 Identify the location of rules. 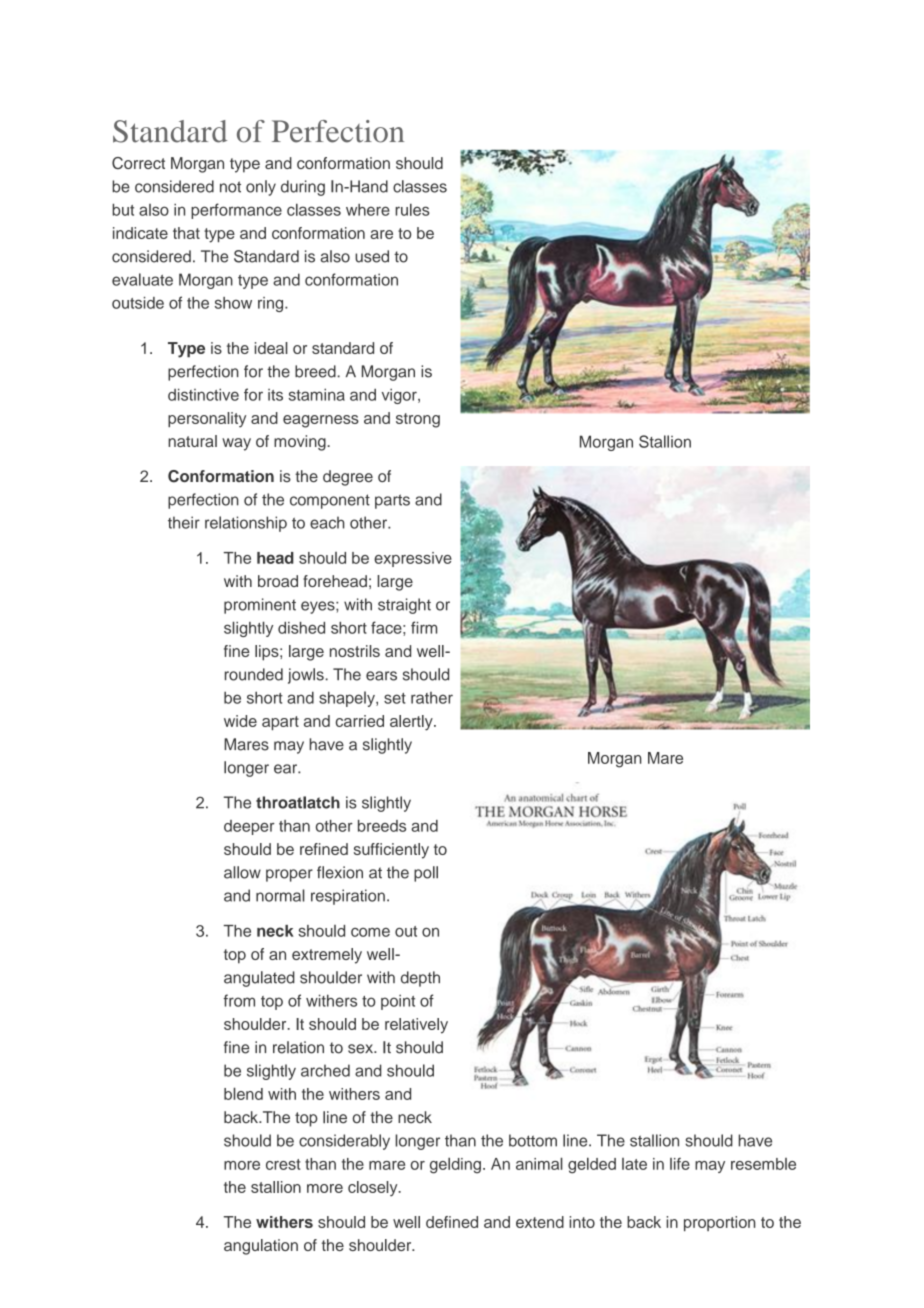
(412, 209).
